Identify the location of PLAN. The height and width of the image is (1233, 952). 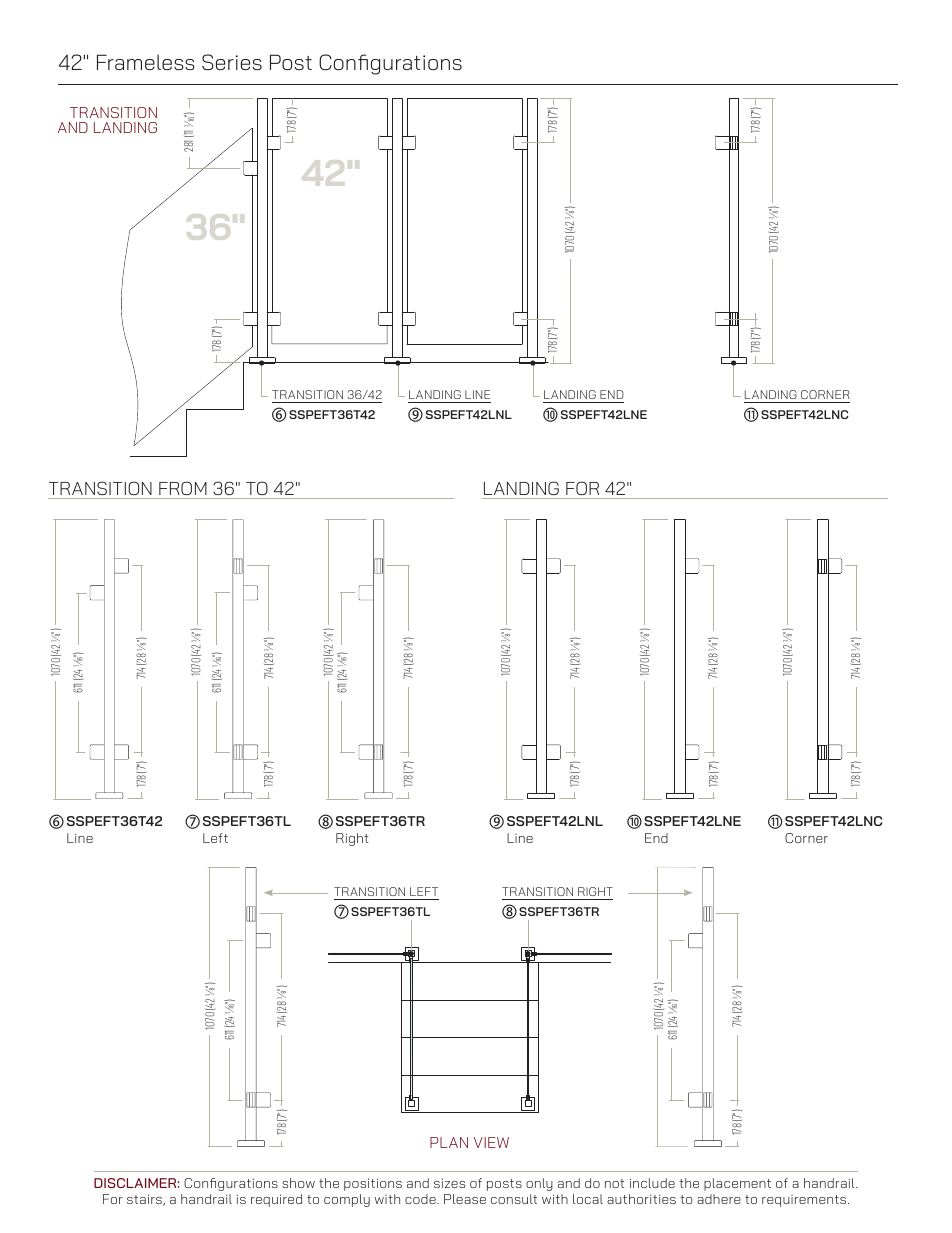
(449, 1142).
